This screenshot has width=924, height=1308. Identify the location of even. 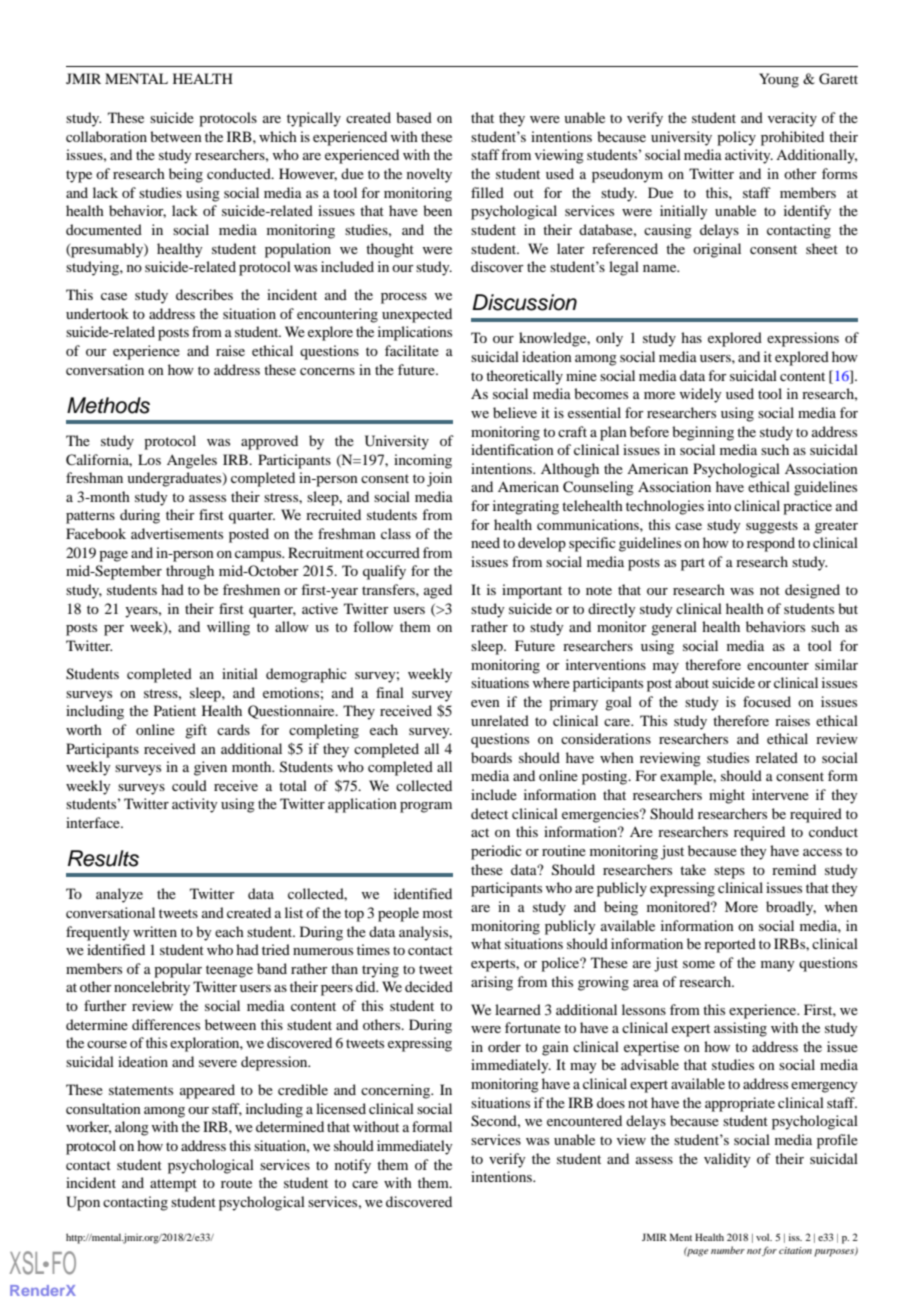
(485, 703).
